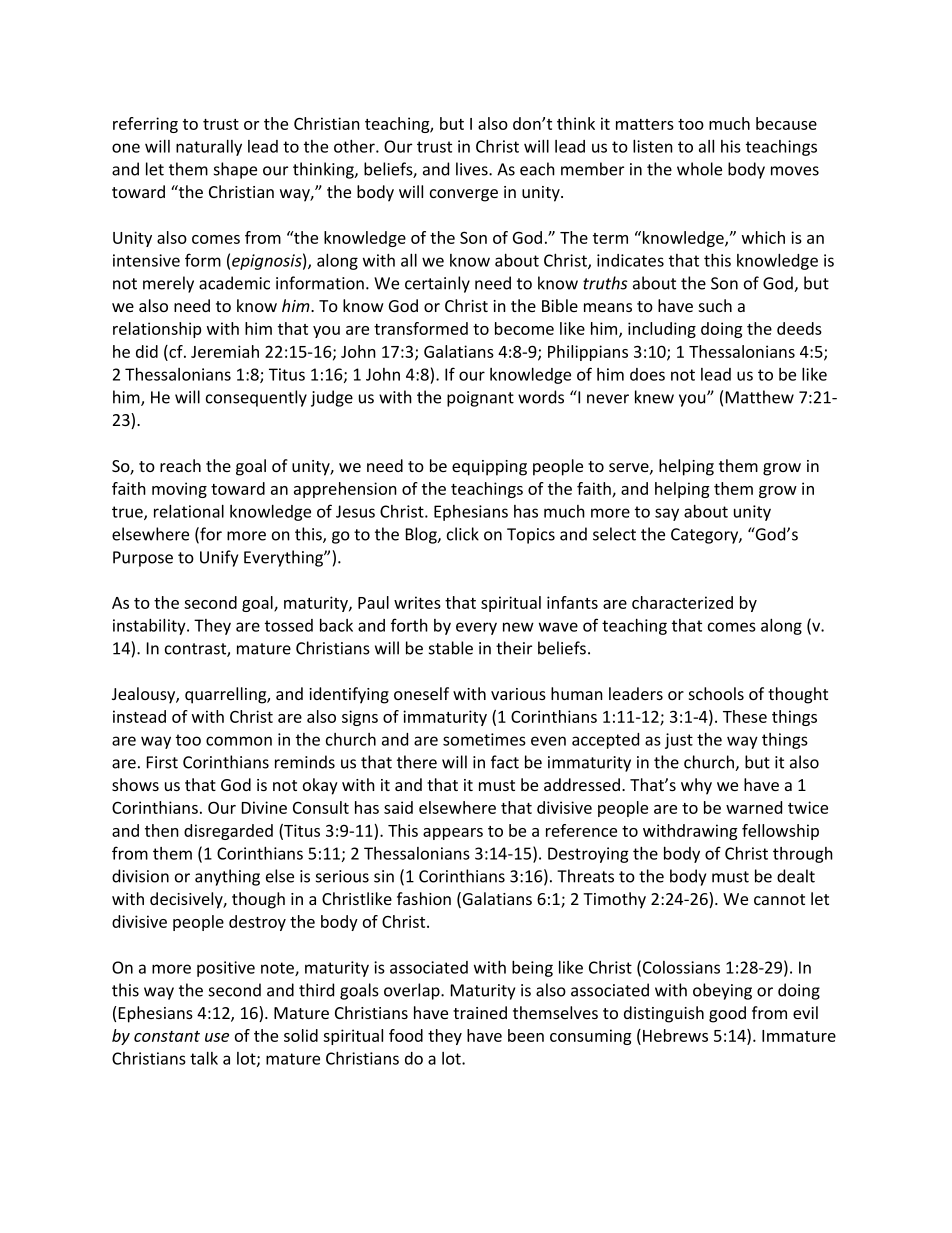  What do you see at coordinates (727, 1014) in the page?
I see `good` at bounding box center [727, 1014].
